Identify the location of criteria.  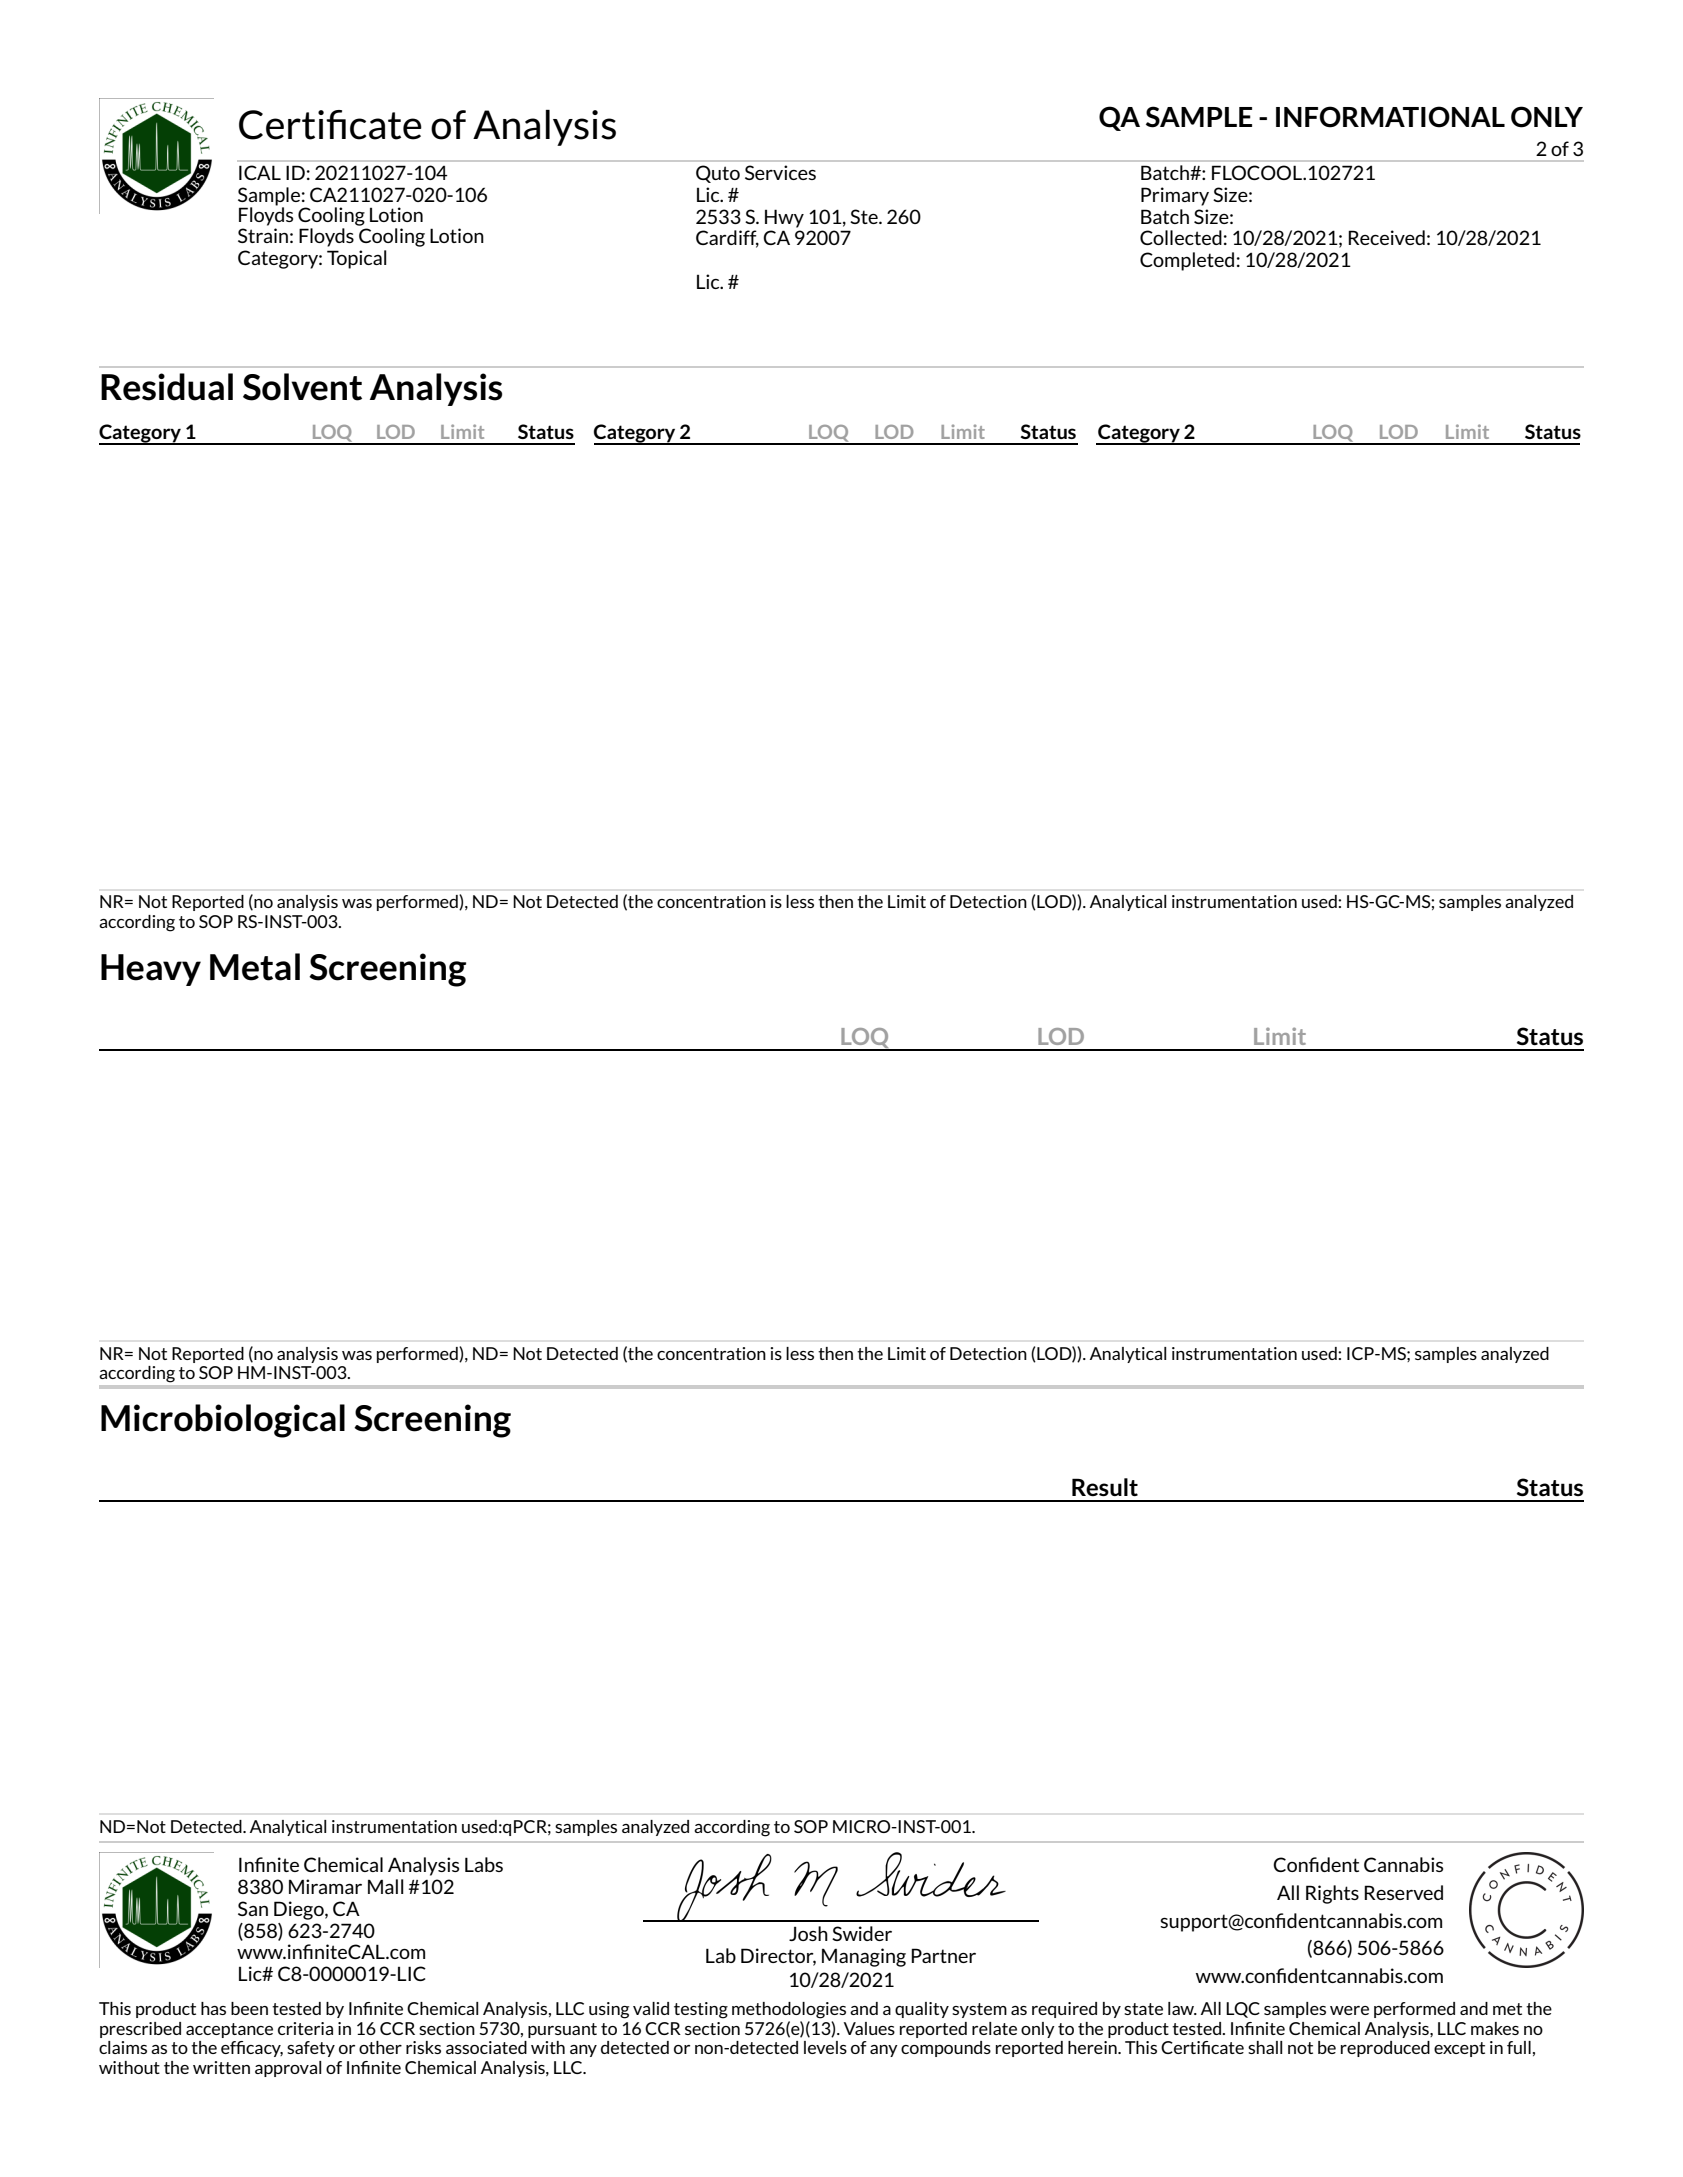
(305, 2028).
